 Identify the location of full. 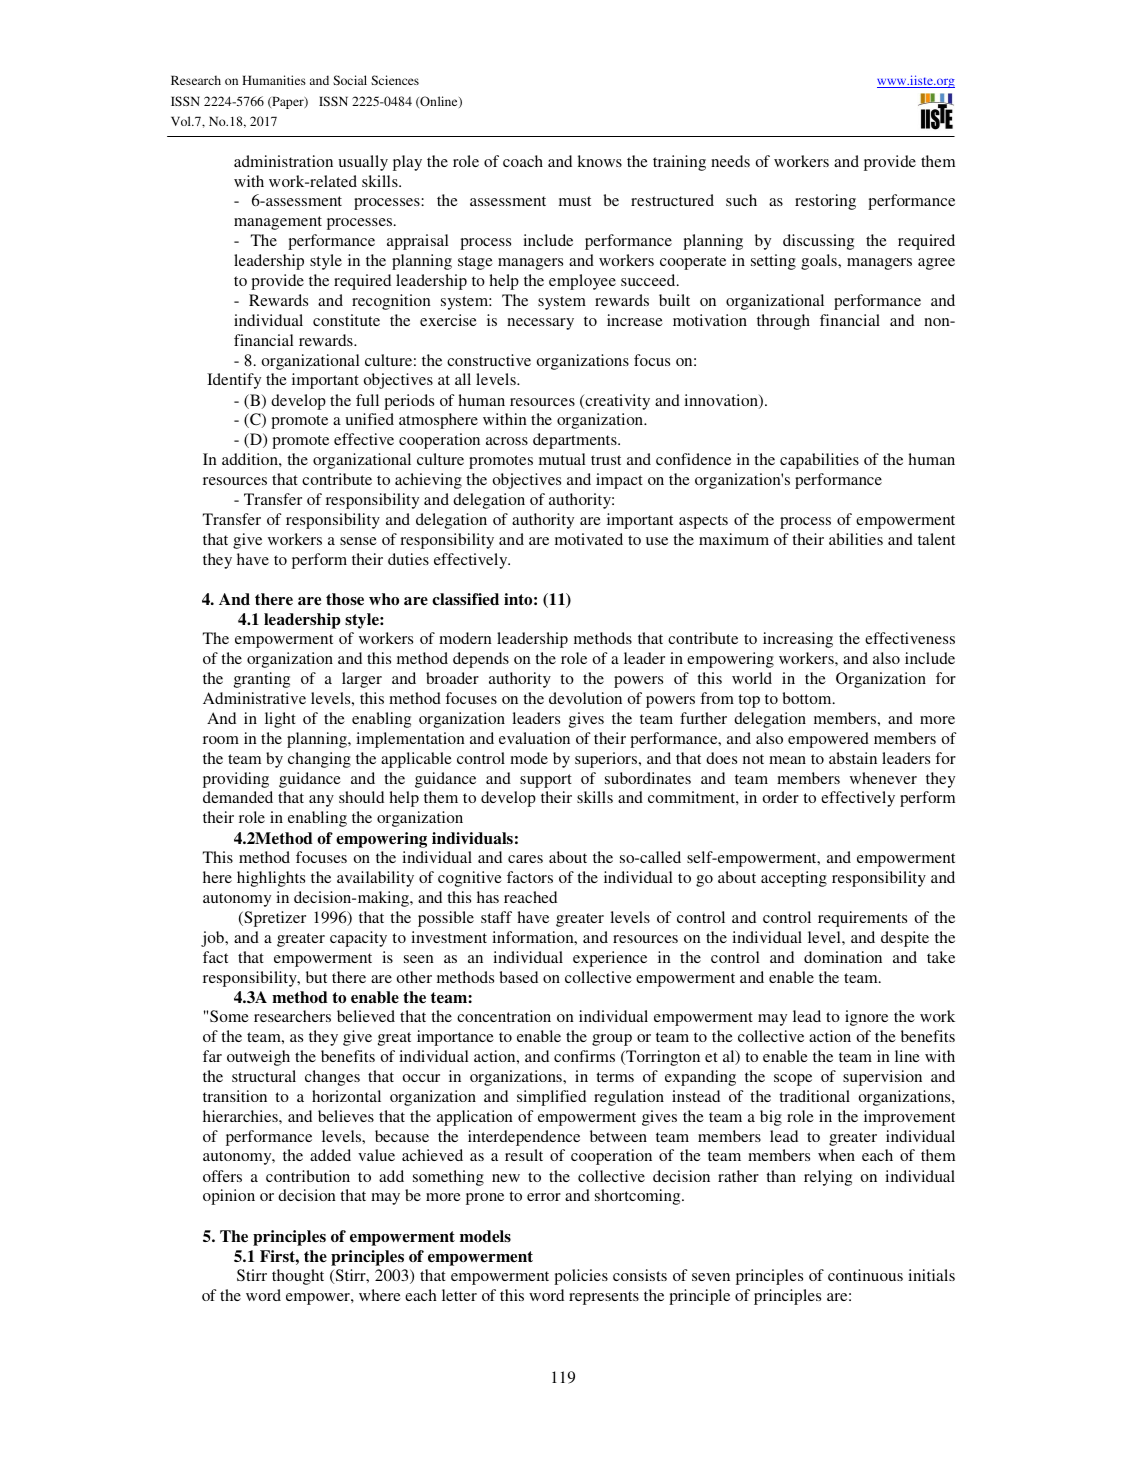
(367, 400).
